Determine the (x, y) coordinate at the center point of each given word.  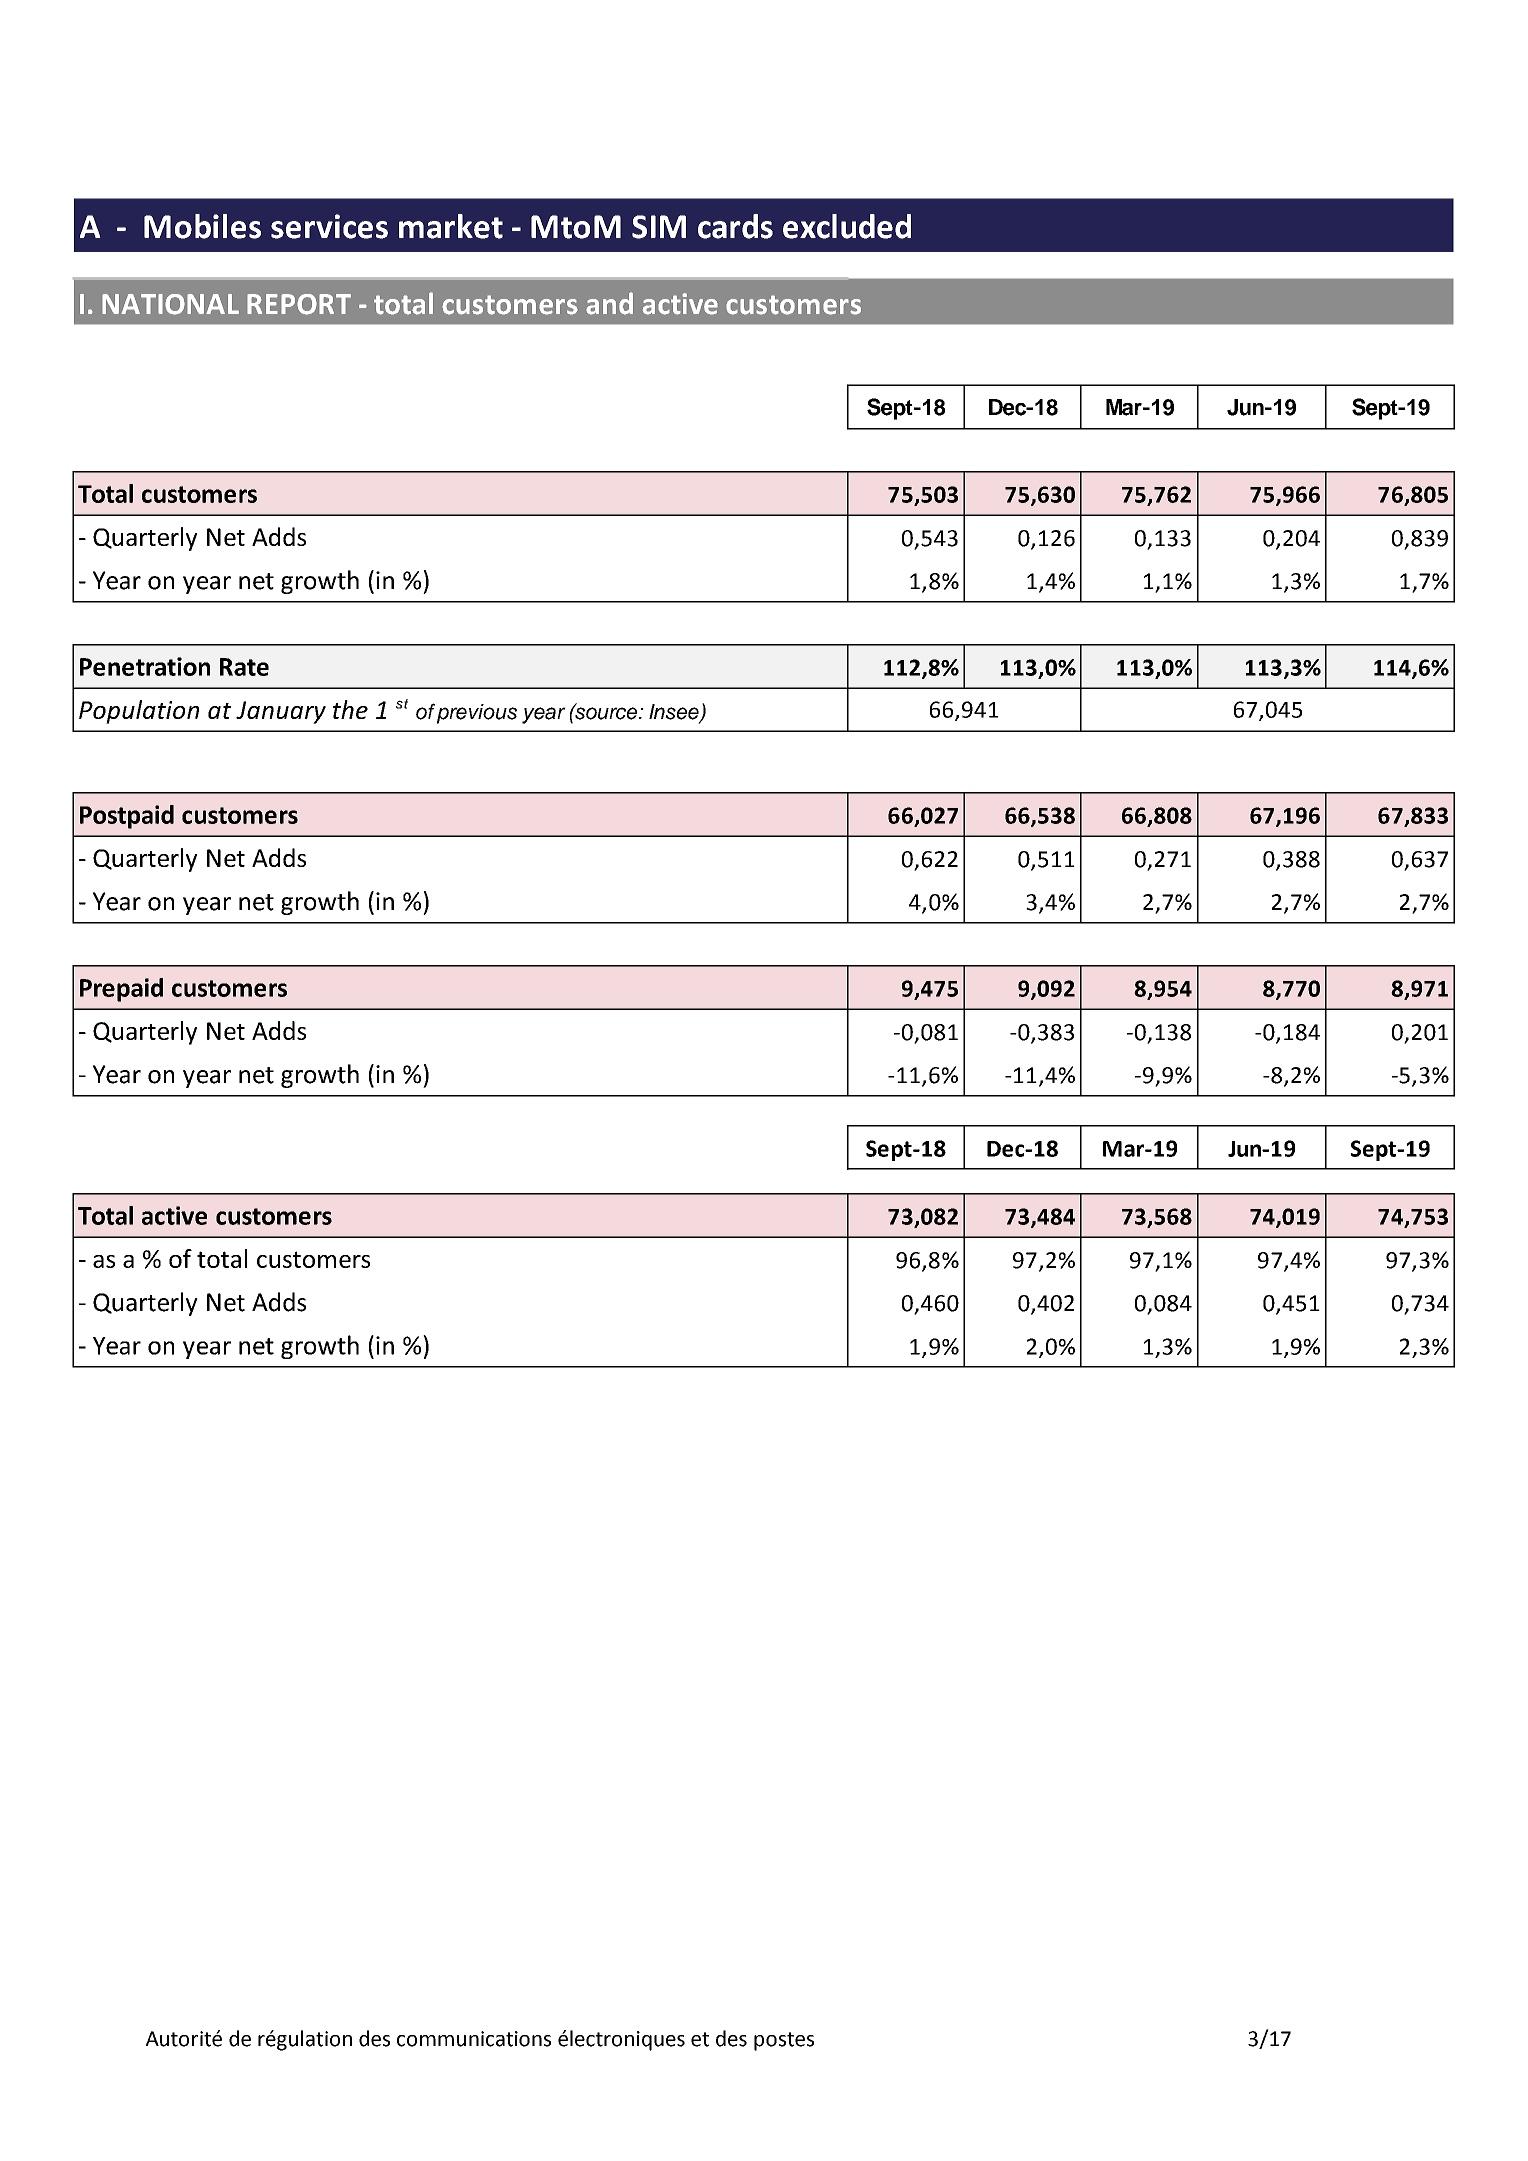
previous (477, 714)
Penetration (145, 666)
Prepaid (121, 990)
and (609, 303)
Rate (244, 667)
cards (735, 226)
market (451, 226)
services (329, 226)
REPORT (299, 304)
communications (474, 2039)
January (281, 712)
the (350, 709)
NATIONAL (170, 304)
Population (139, 712)
